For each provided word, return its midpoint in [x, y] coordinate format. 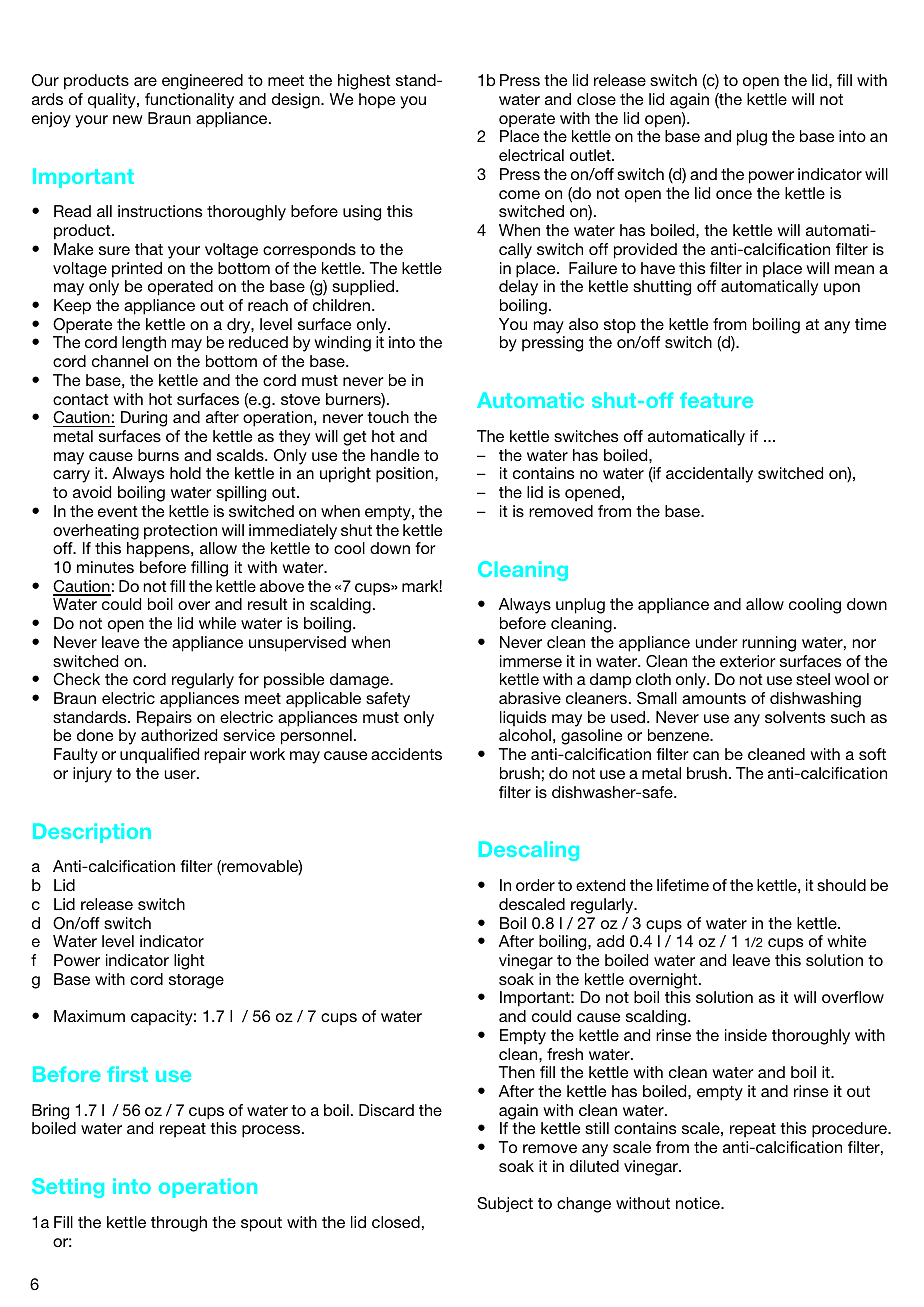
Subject [505, 1204]
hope [377, 101]
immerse [531, 661]
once [734, 194]
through [179, 1224]
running [769, 644]
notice [699, 1203]
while [217, 623]
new [128, 119]
